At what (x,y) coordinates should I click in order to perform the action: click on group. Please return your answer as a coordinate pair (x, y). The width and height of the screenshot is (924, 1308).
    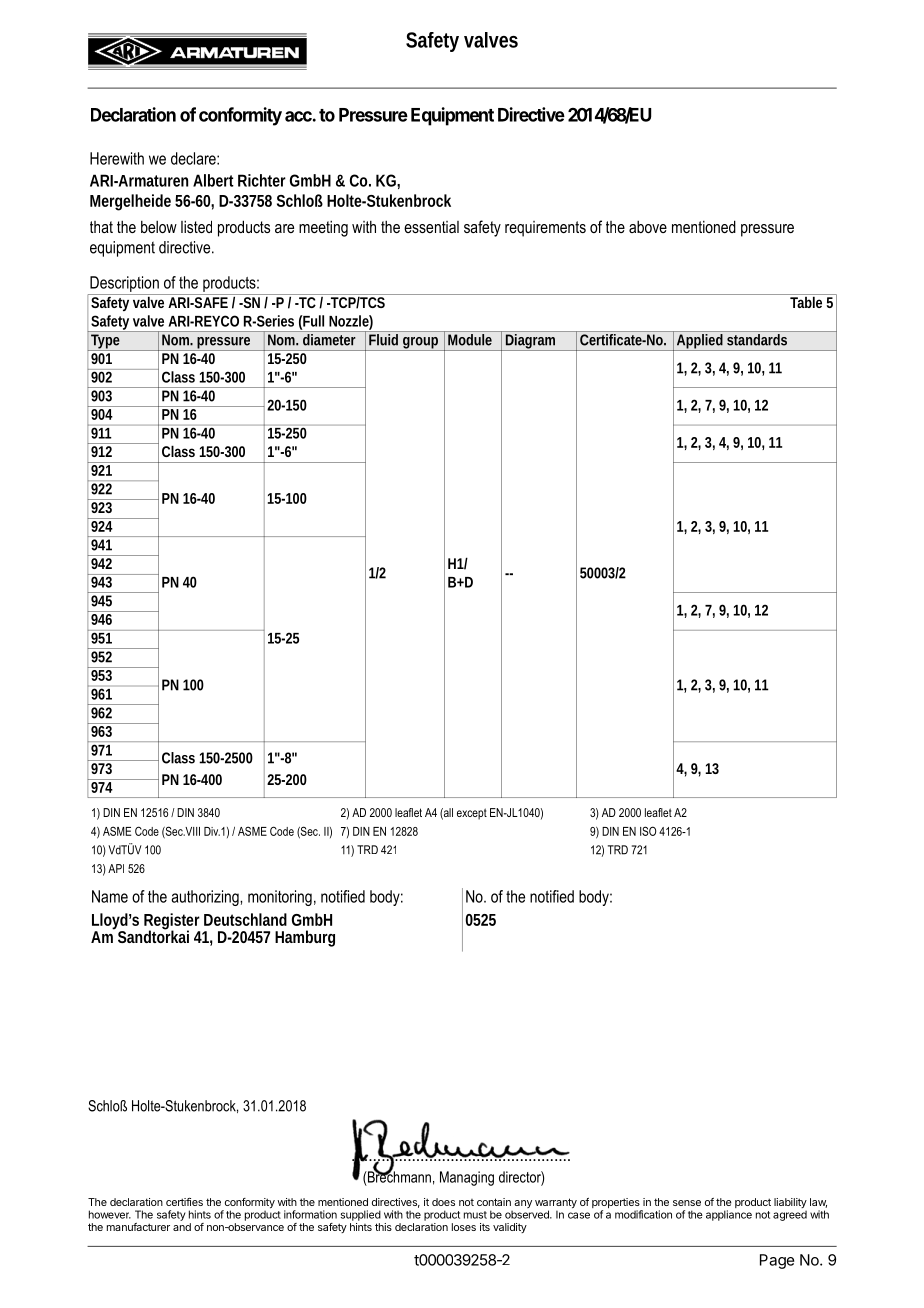
    Looking at the image, I should click on (421, 344).
